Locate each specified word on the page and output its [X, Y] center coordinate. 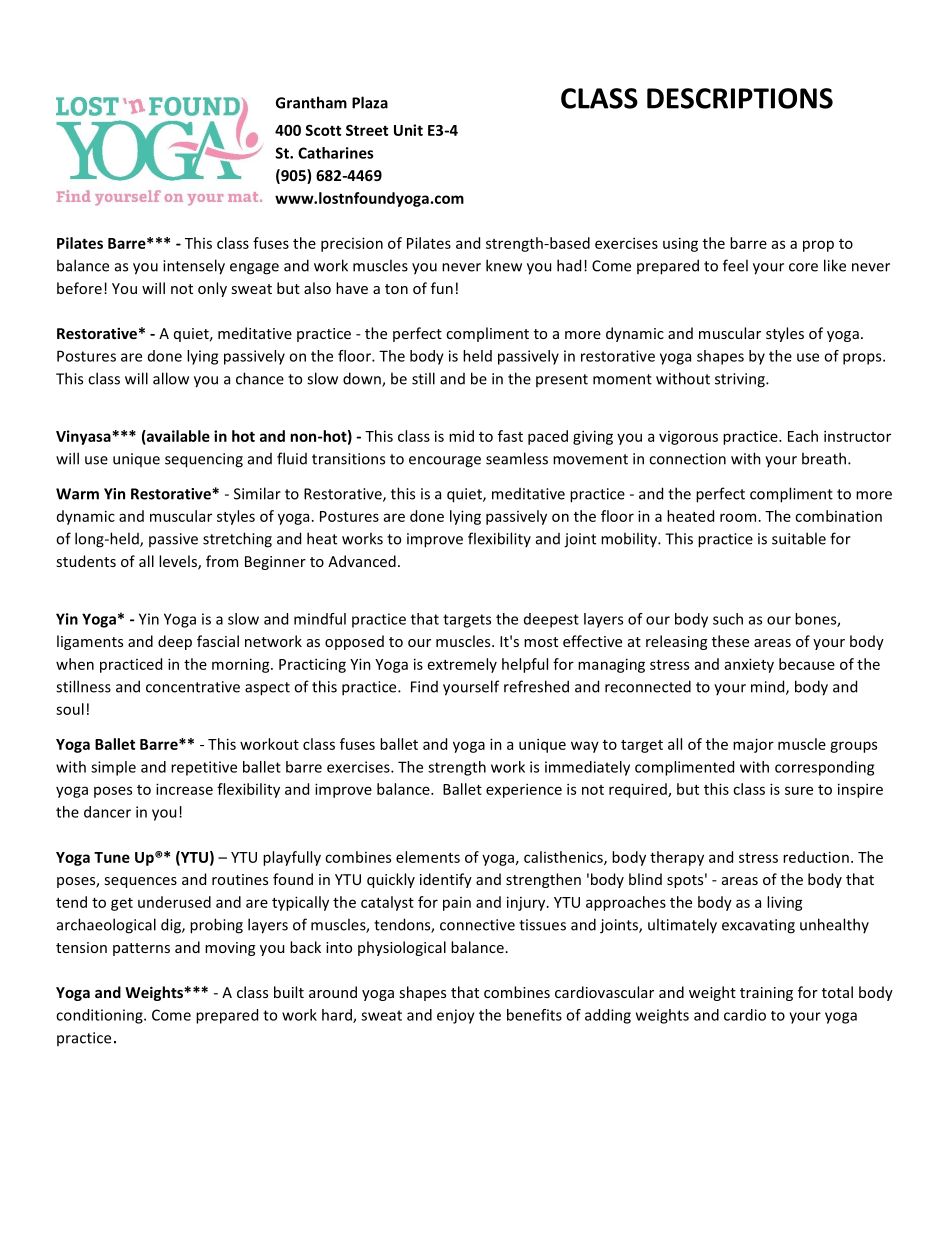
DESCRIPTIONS [740, 98]
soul [70, 709]
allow [171, 378]
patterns [141, 949]
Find [424, 687]
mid [461, 436]
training [766, 994]
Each [803, 436]
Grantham [311, 102]
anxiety [749, 665]
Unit [408, 130]
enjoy [456, 1016]
